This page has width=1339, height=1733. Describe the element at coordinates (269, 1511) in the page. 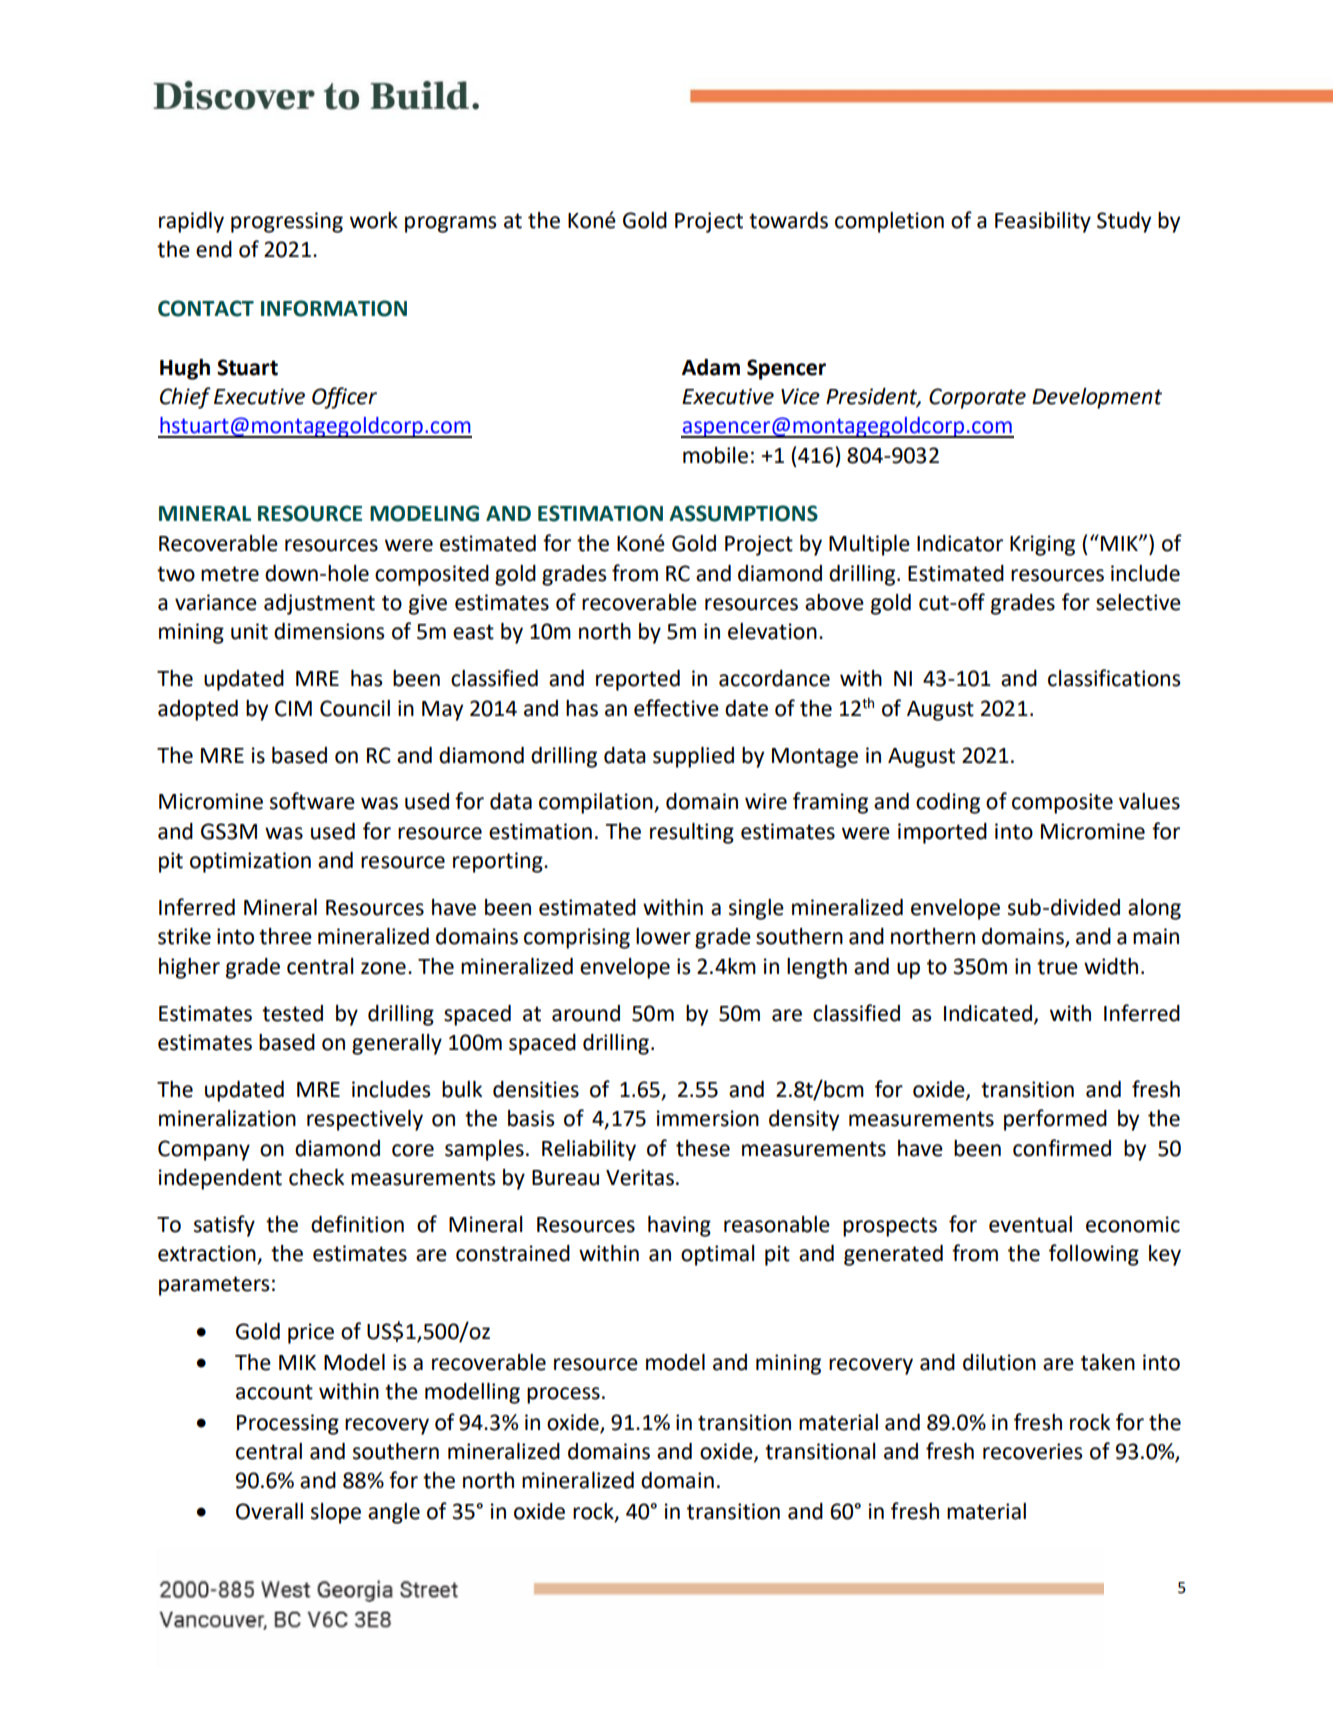

I see `Overall` at that location.
